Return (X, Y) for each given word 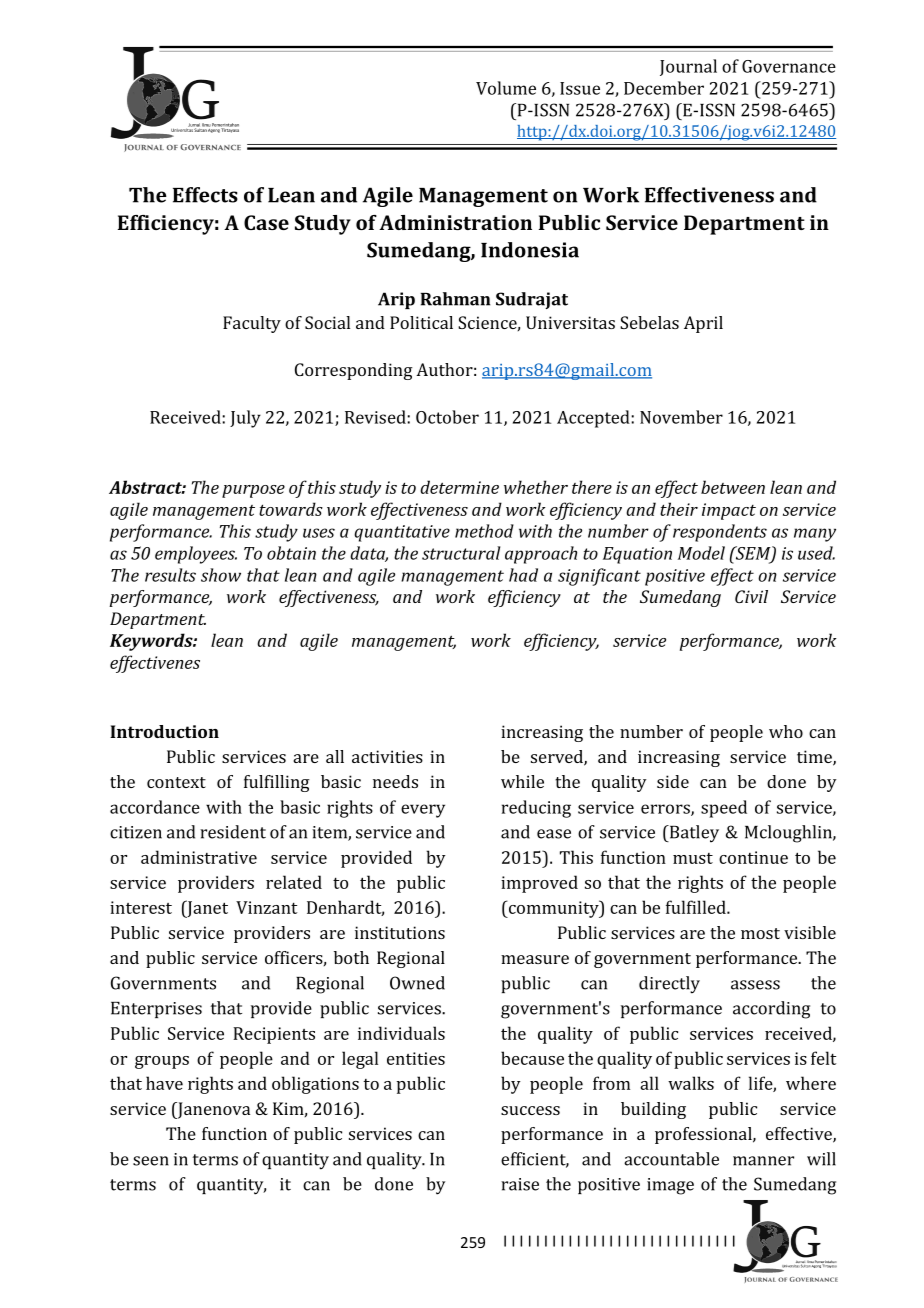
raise (520, 1184)
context (176, 782)
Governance (789, 66)
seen (151, 1161)
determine (459, 487)
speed (724, 809)
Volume (506, 88)
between (733, 487)
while (522, 781)
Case (266, 222)
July (245, 419)
